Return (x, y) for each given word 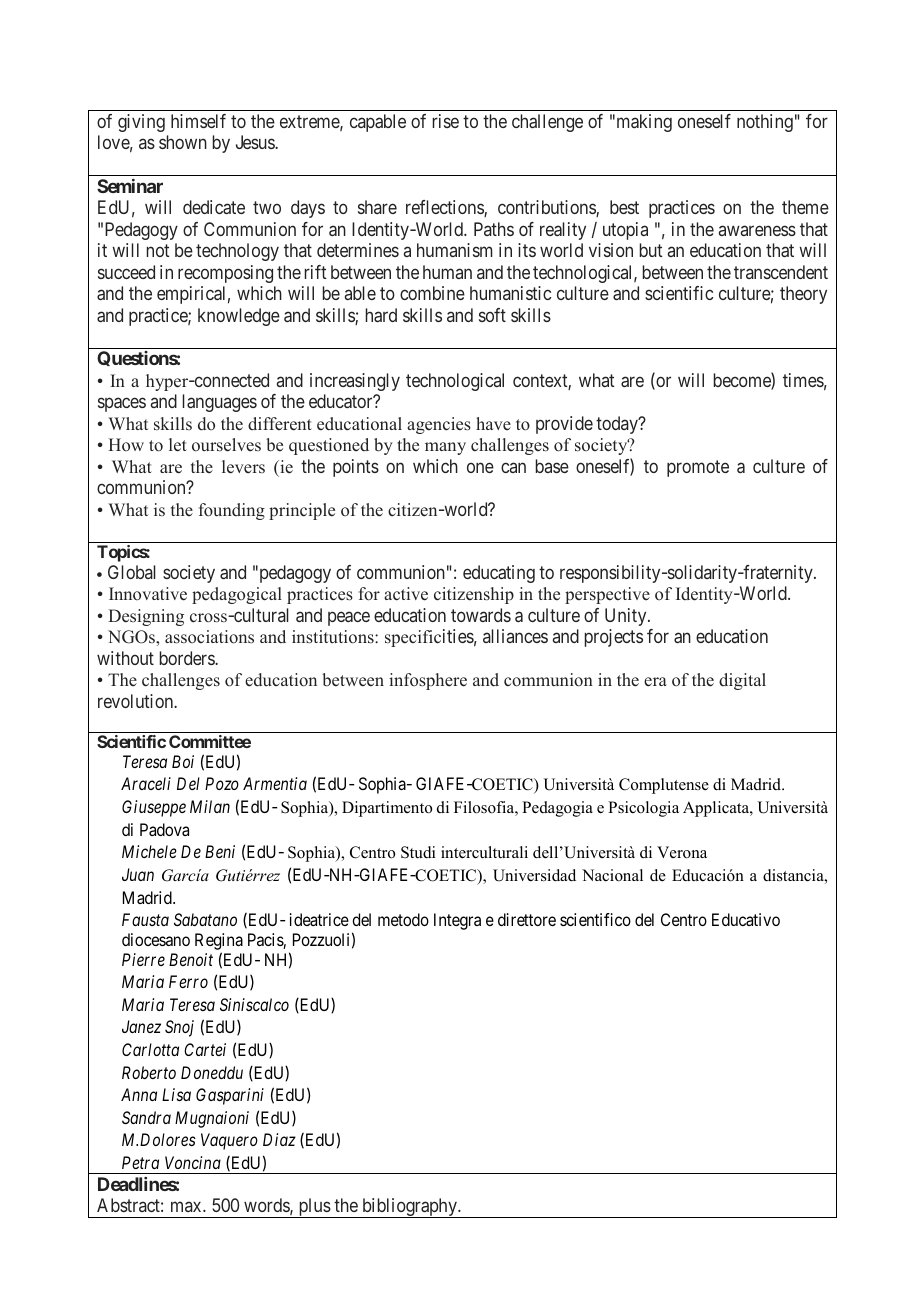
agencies (439, 425)
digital (742, 681)
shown (183, 142)
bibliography (409, 1208)
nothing (765, 123)
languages (220, 403)
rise (446, 121)
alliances (515, 636)
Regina (219, 941)
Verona (682, 852)
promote (698, 468)
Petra (140, 1162)
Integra (457, 921)
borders (188, 658)
